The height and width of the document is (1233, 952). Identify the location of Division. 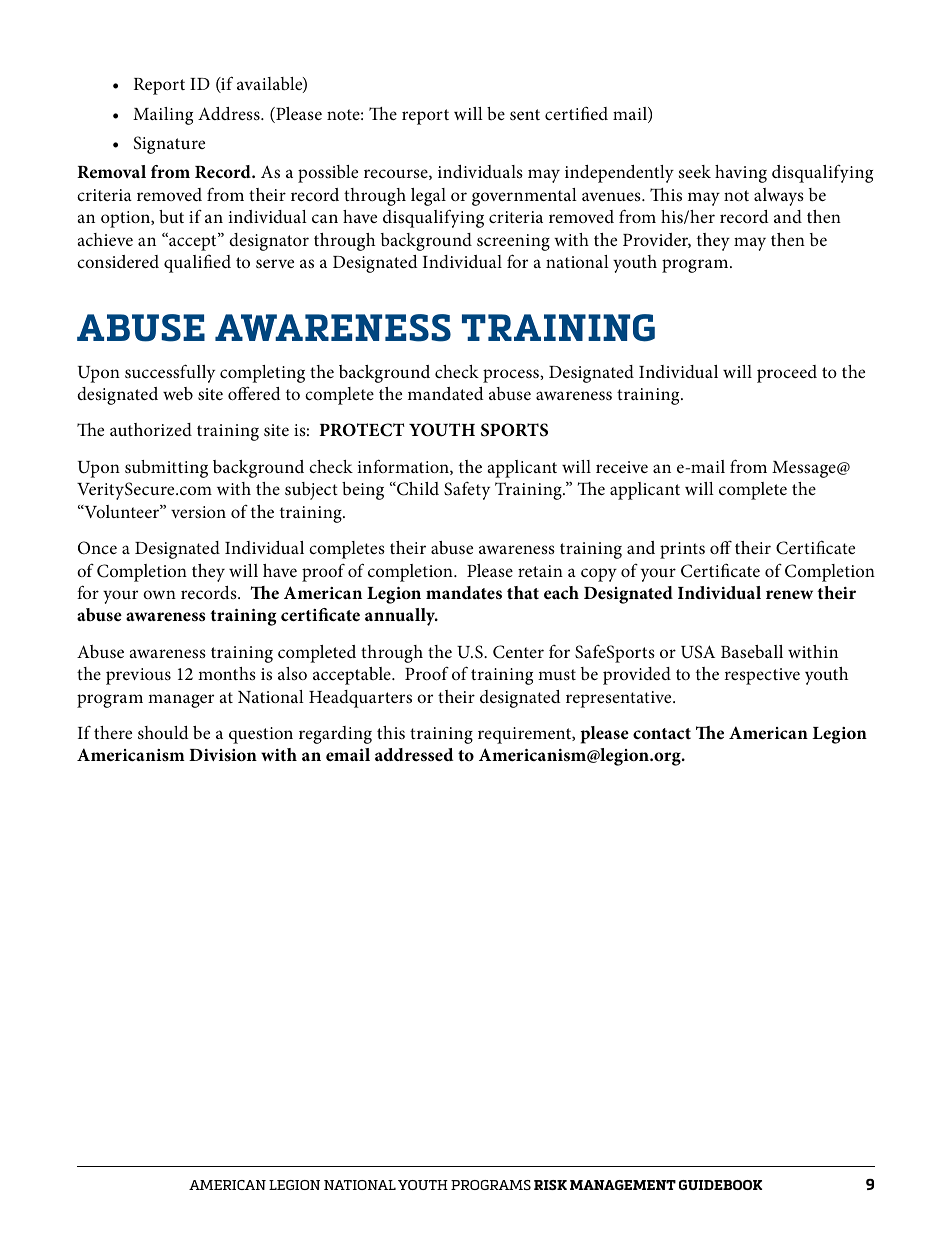
(223, 755).
